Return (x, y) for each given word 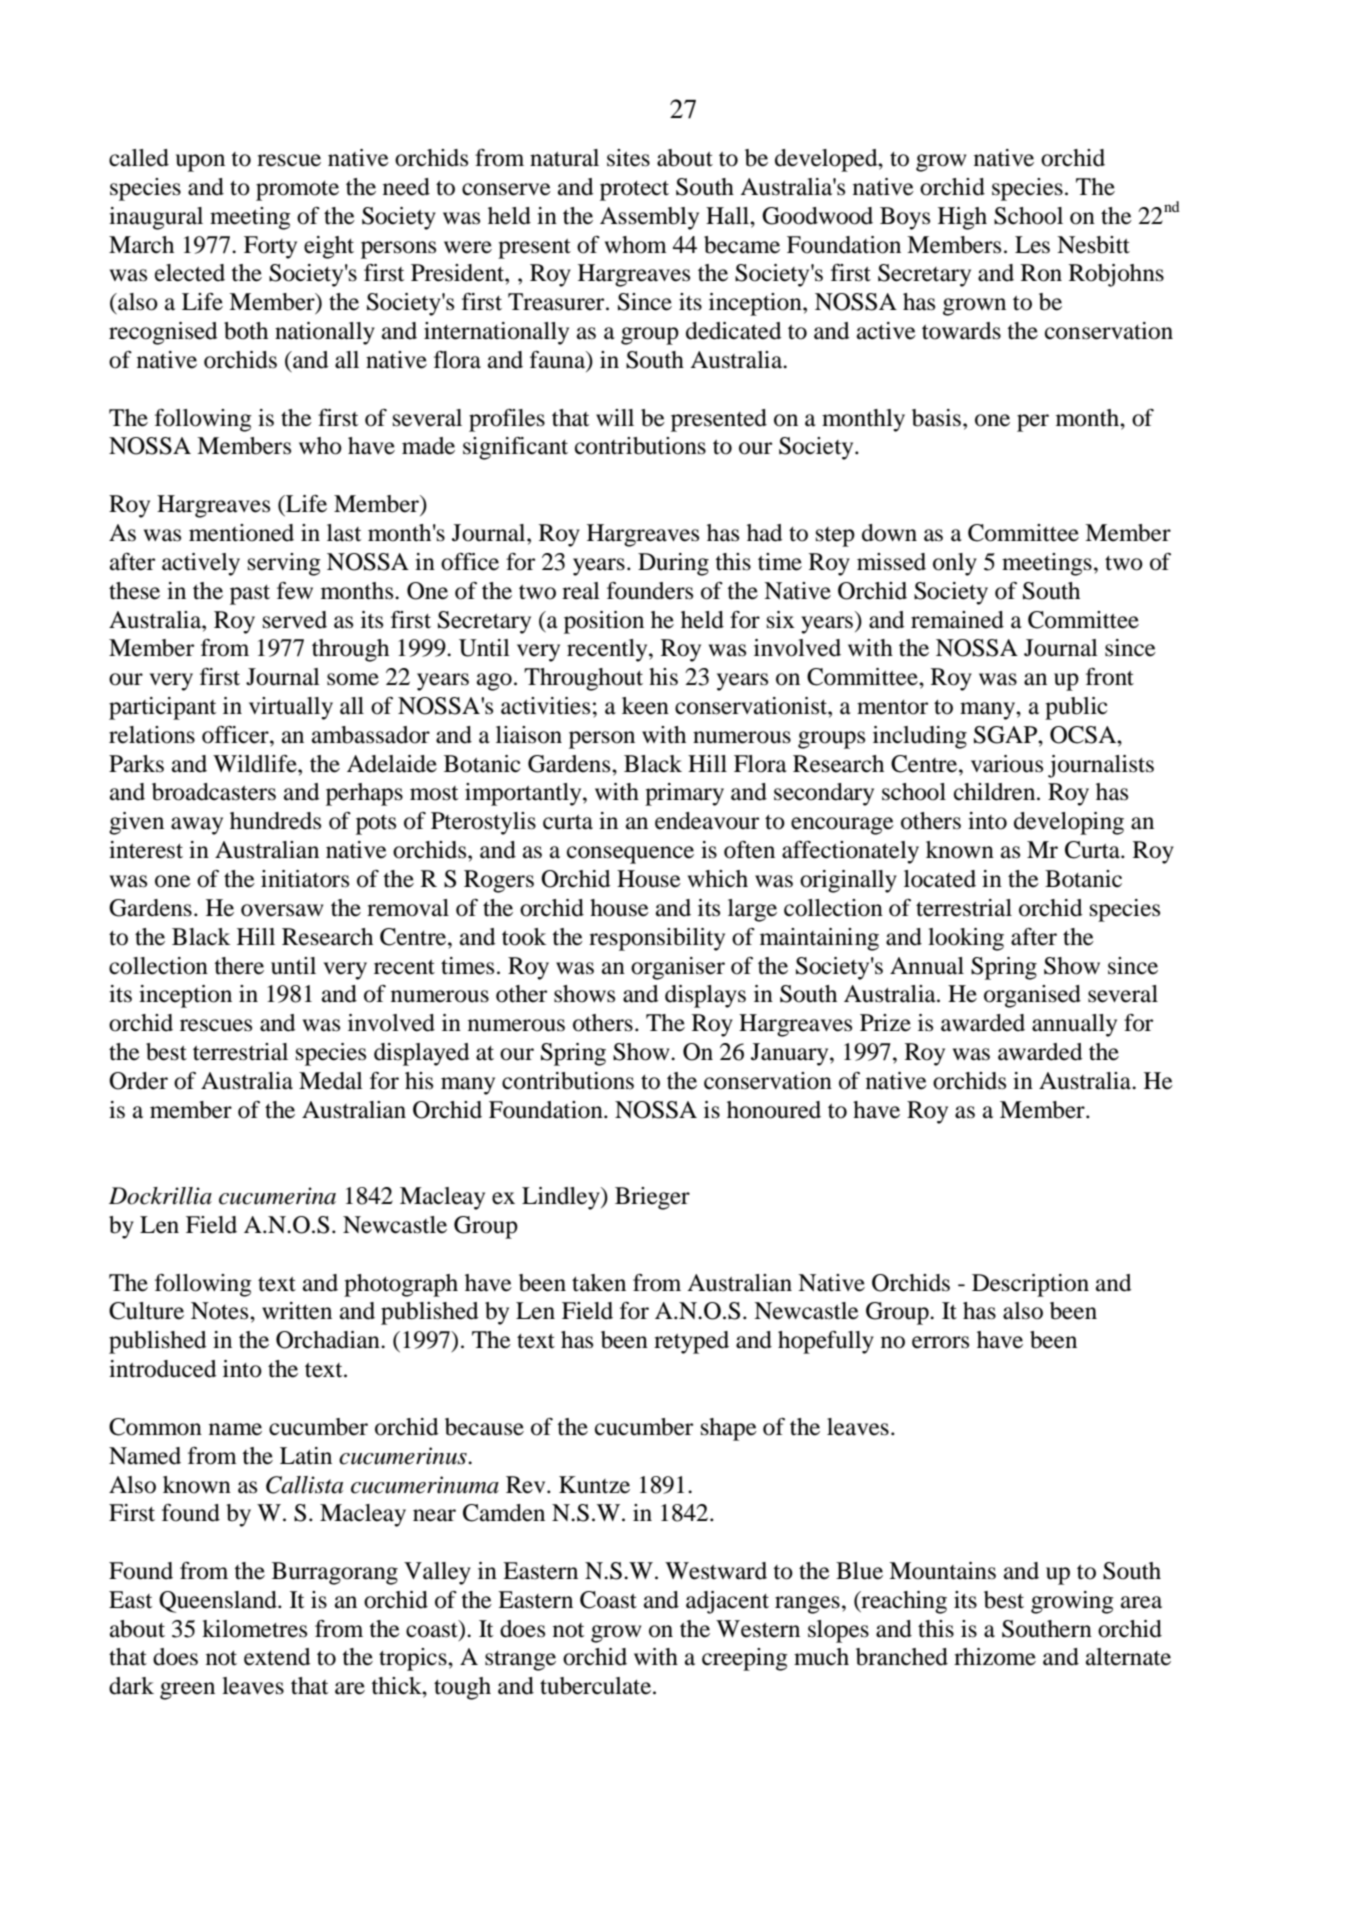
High (962, 218)
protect (634, 191)
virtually (291, 708)
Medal (331, 1081)
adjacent (727, 1602)
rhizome (995, 1657)
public (1076, 708)
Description (1030, 1285)
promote (297, 191)
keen (645, 706)
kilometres (254, 1629)
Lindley (562, 1198)
